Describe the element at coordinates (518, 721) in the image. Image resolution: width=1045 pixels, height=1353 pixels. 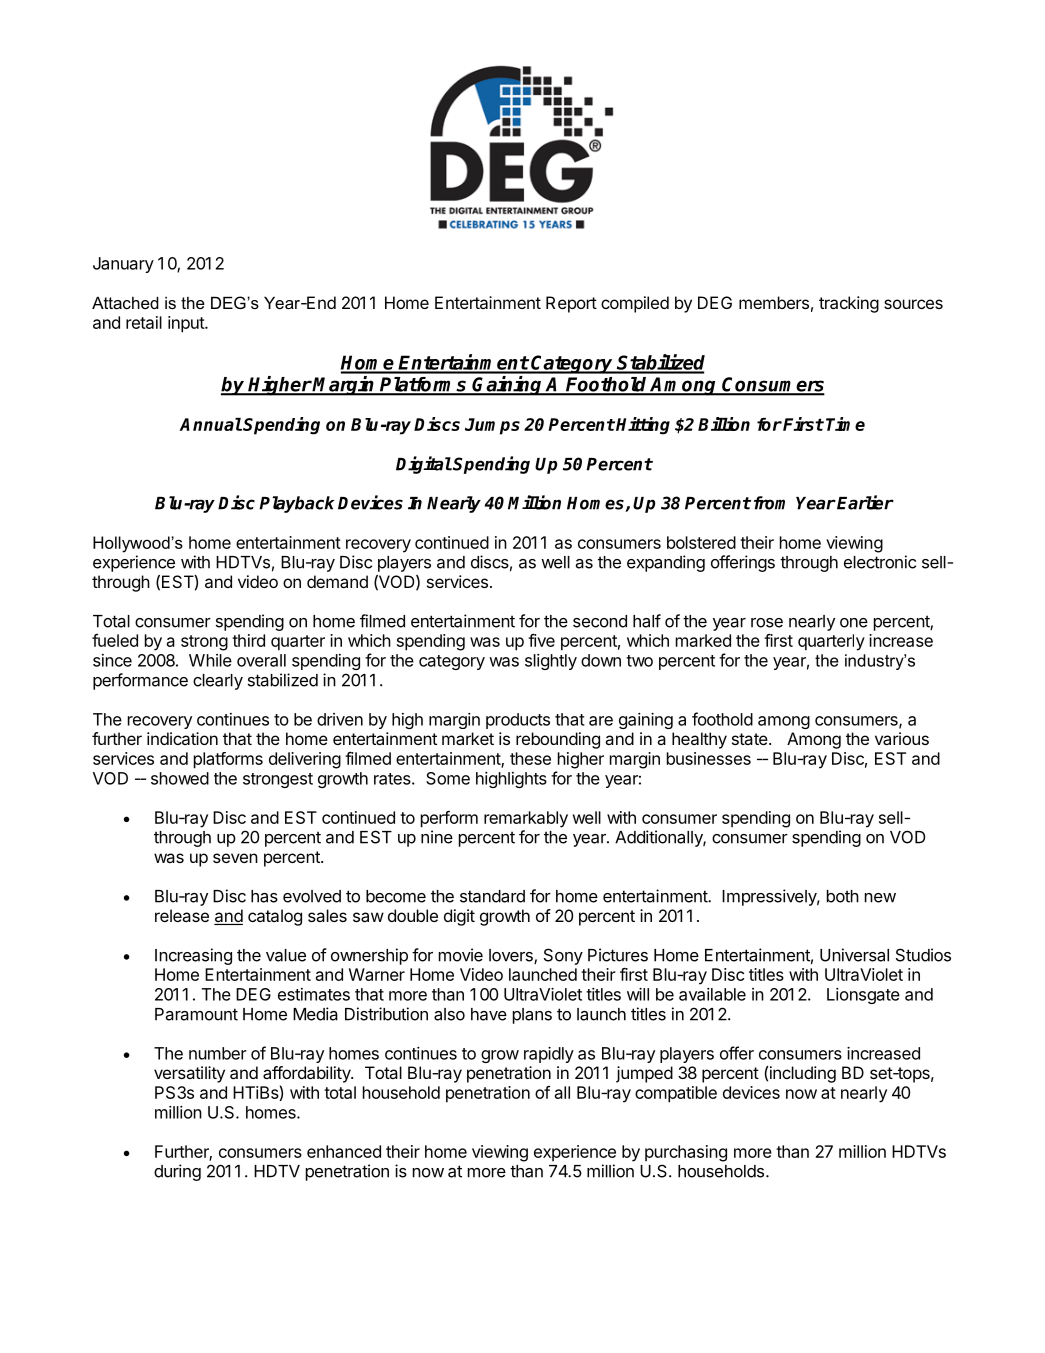
I see `products` at that location.
